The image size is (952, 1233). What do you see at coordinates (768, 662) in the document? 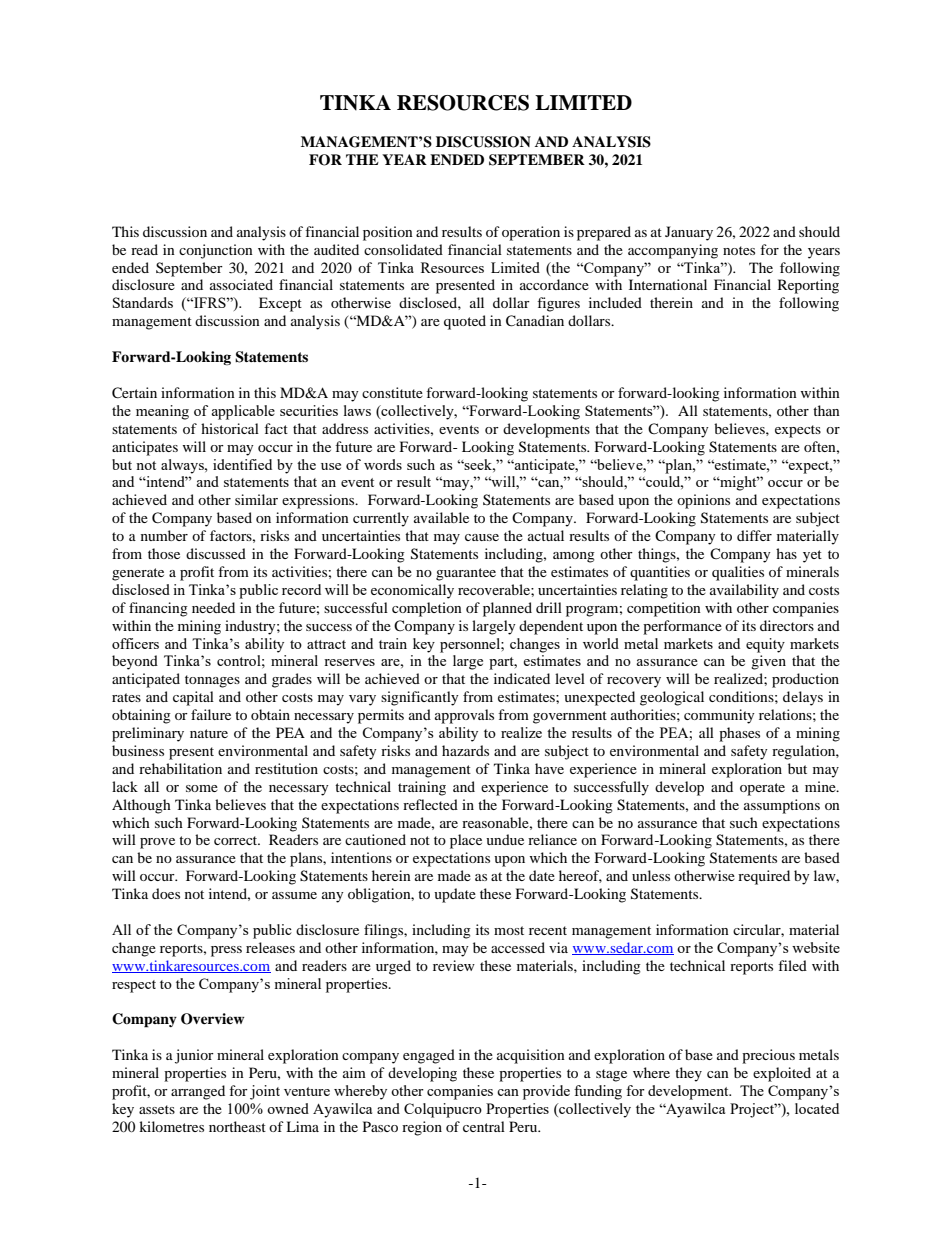
I see `given` at bounding box center [768, 662].
